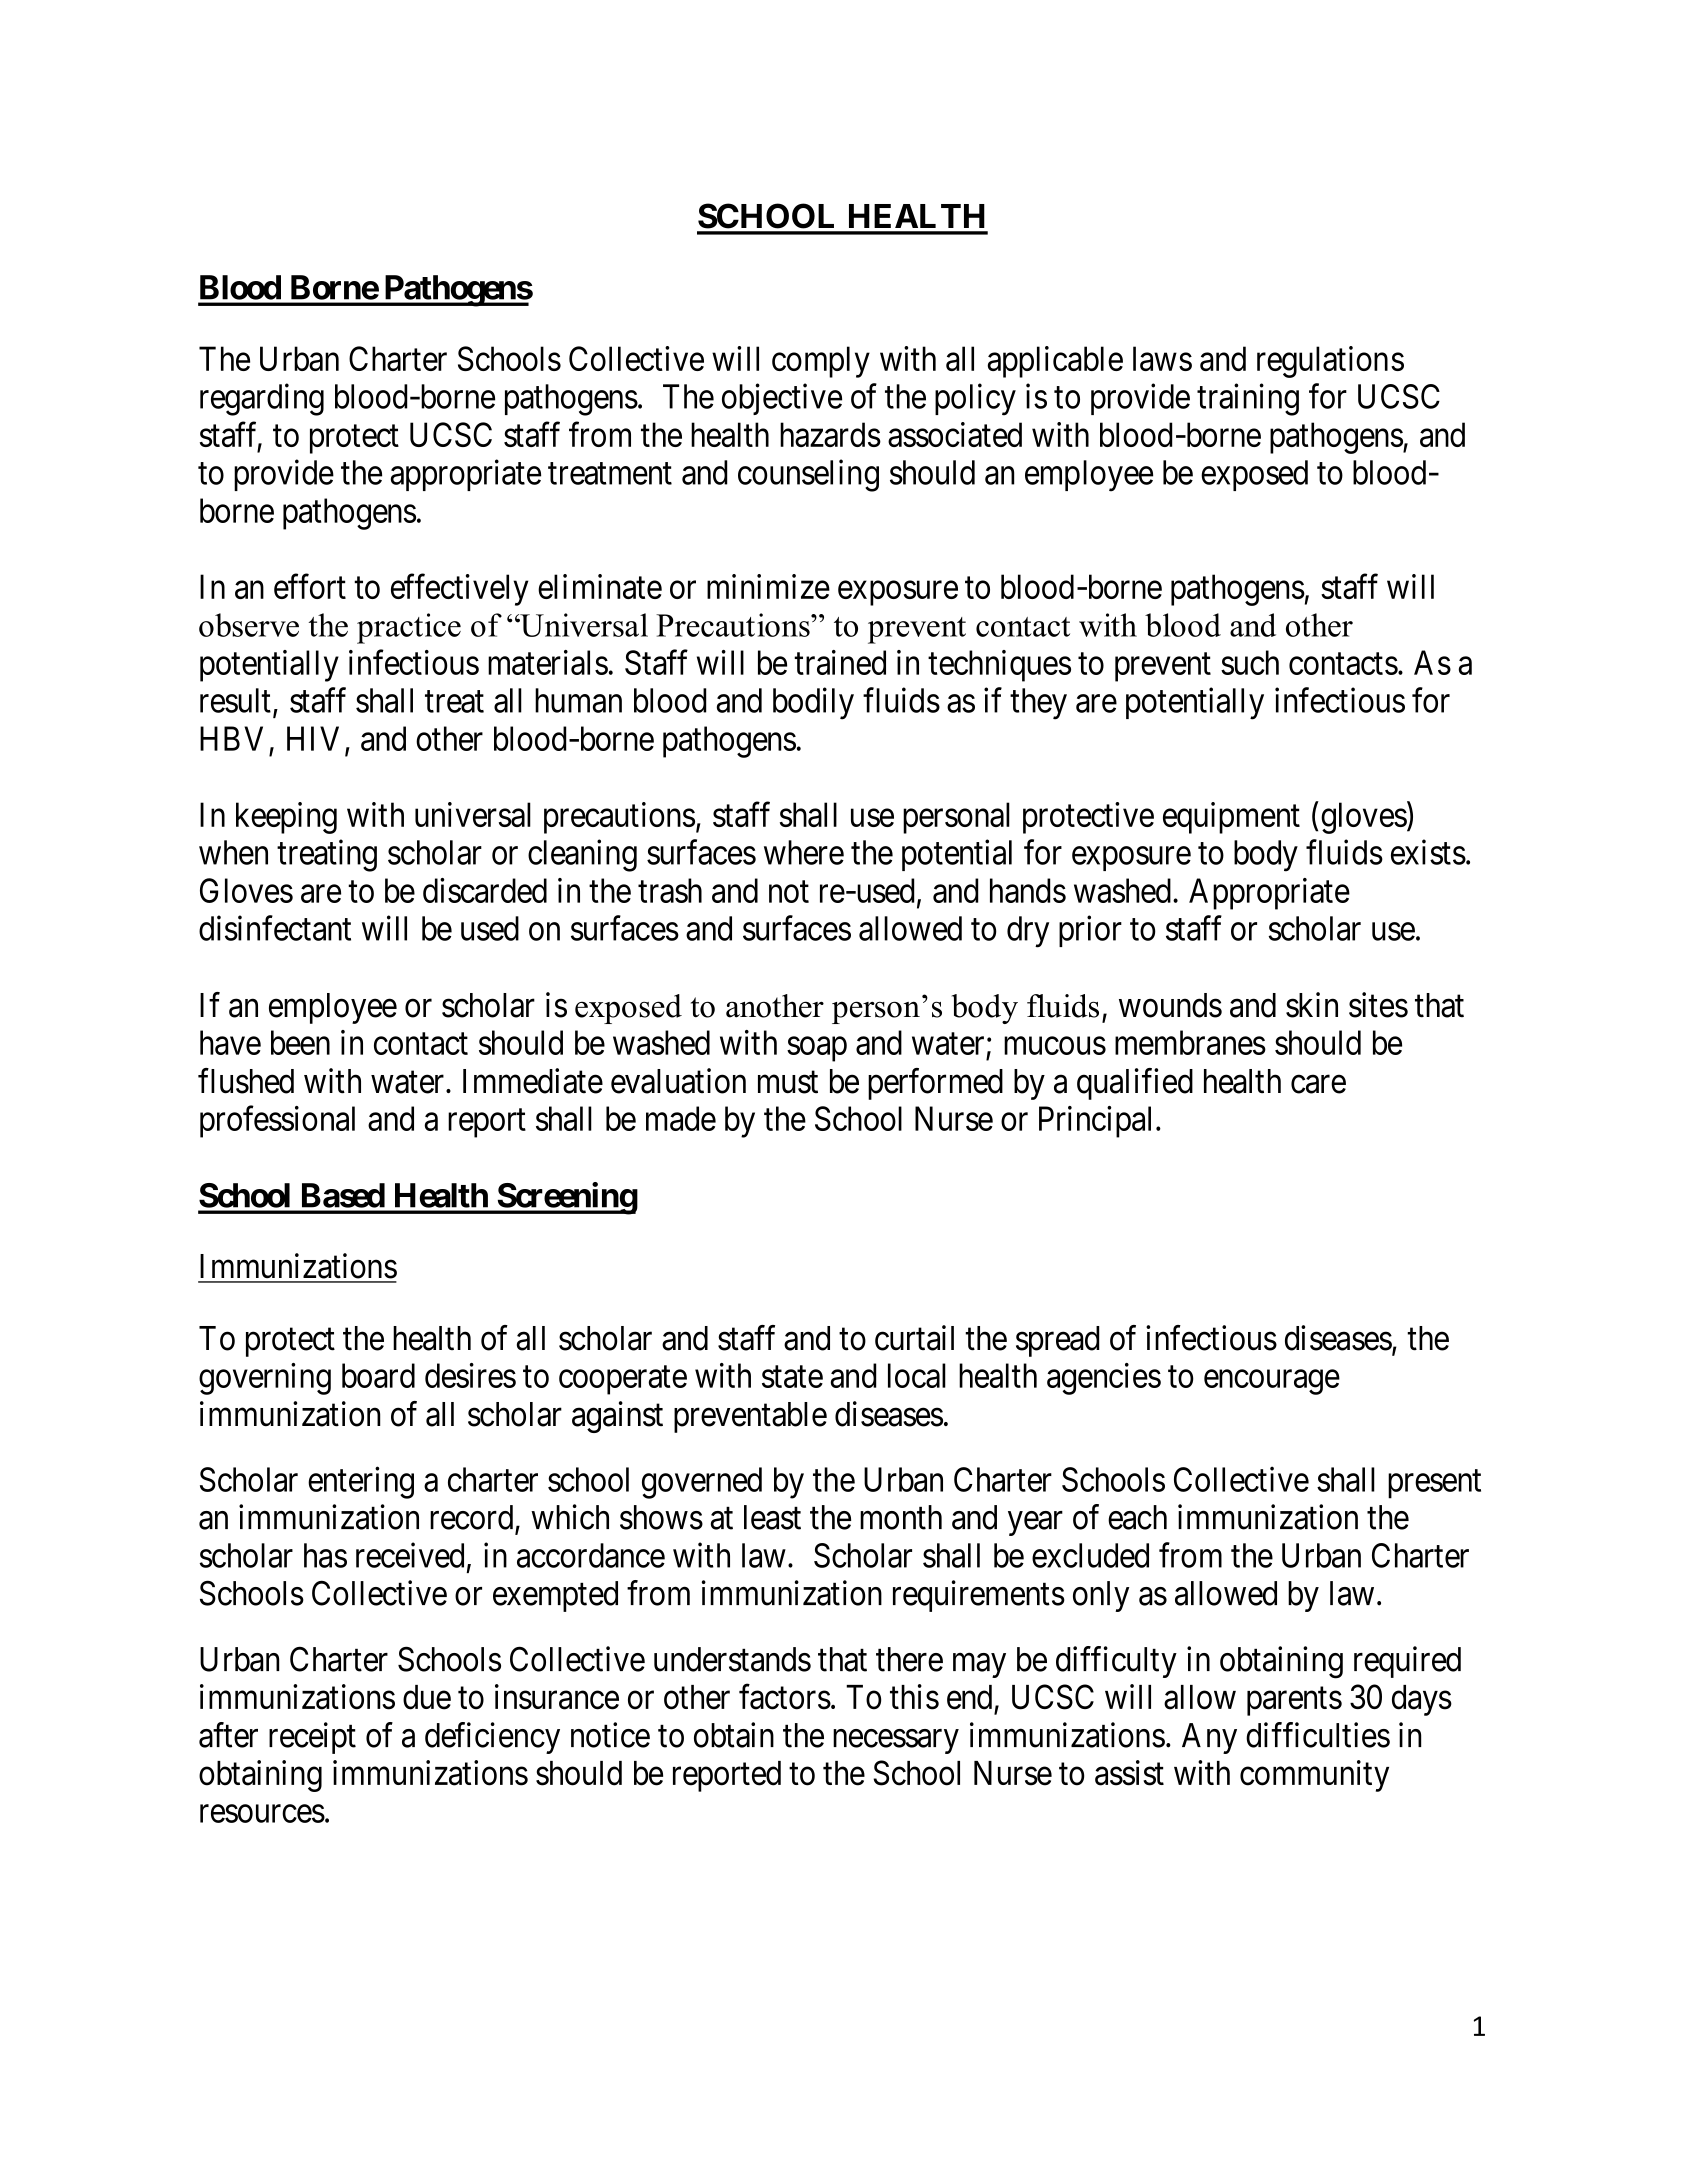  What do you see at coordinates (262, 399) in the screenshot?
I see `regarding` at bounding box center [262, 399].
